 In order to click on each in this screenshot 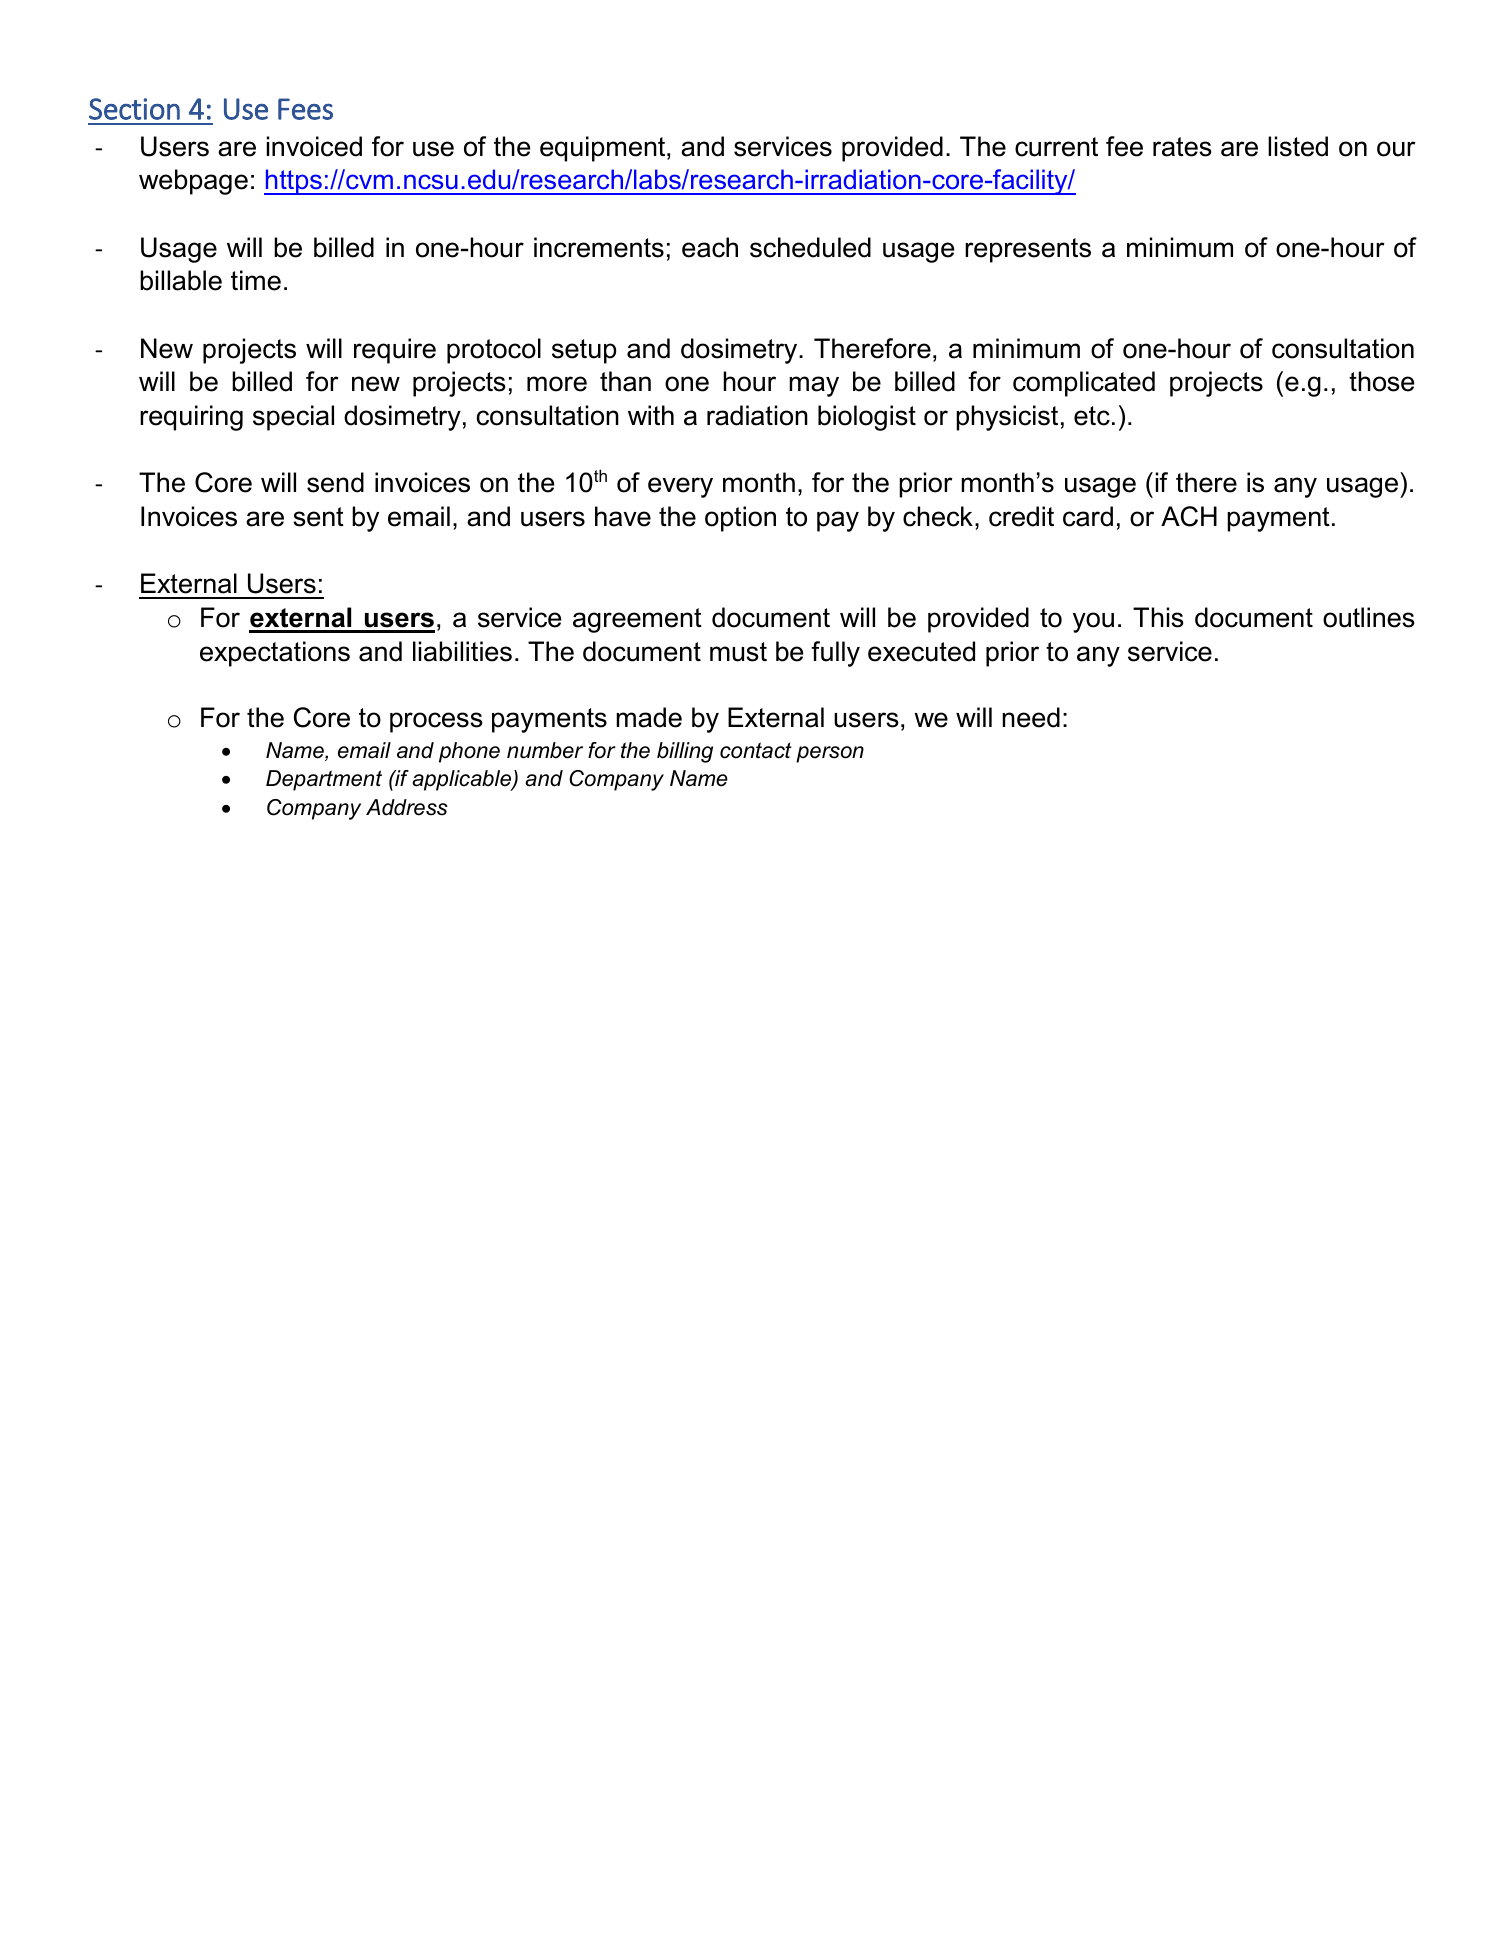, I will do `click(710, 247)`.
